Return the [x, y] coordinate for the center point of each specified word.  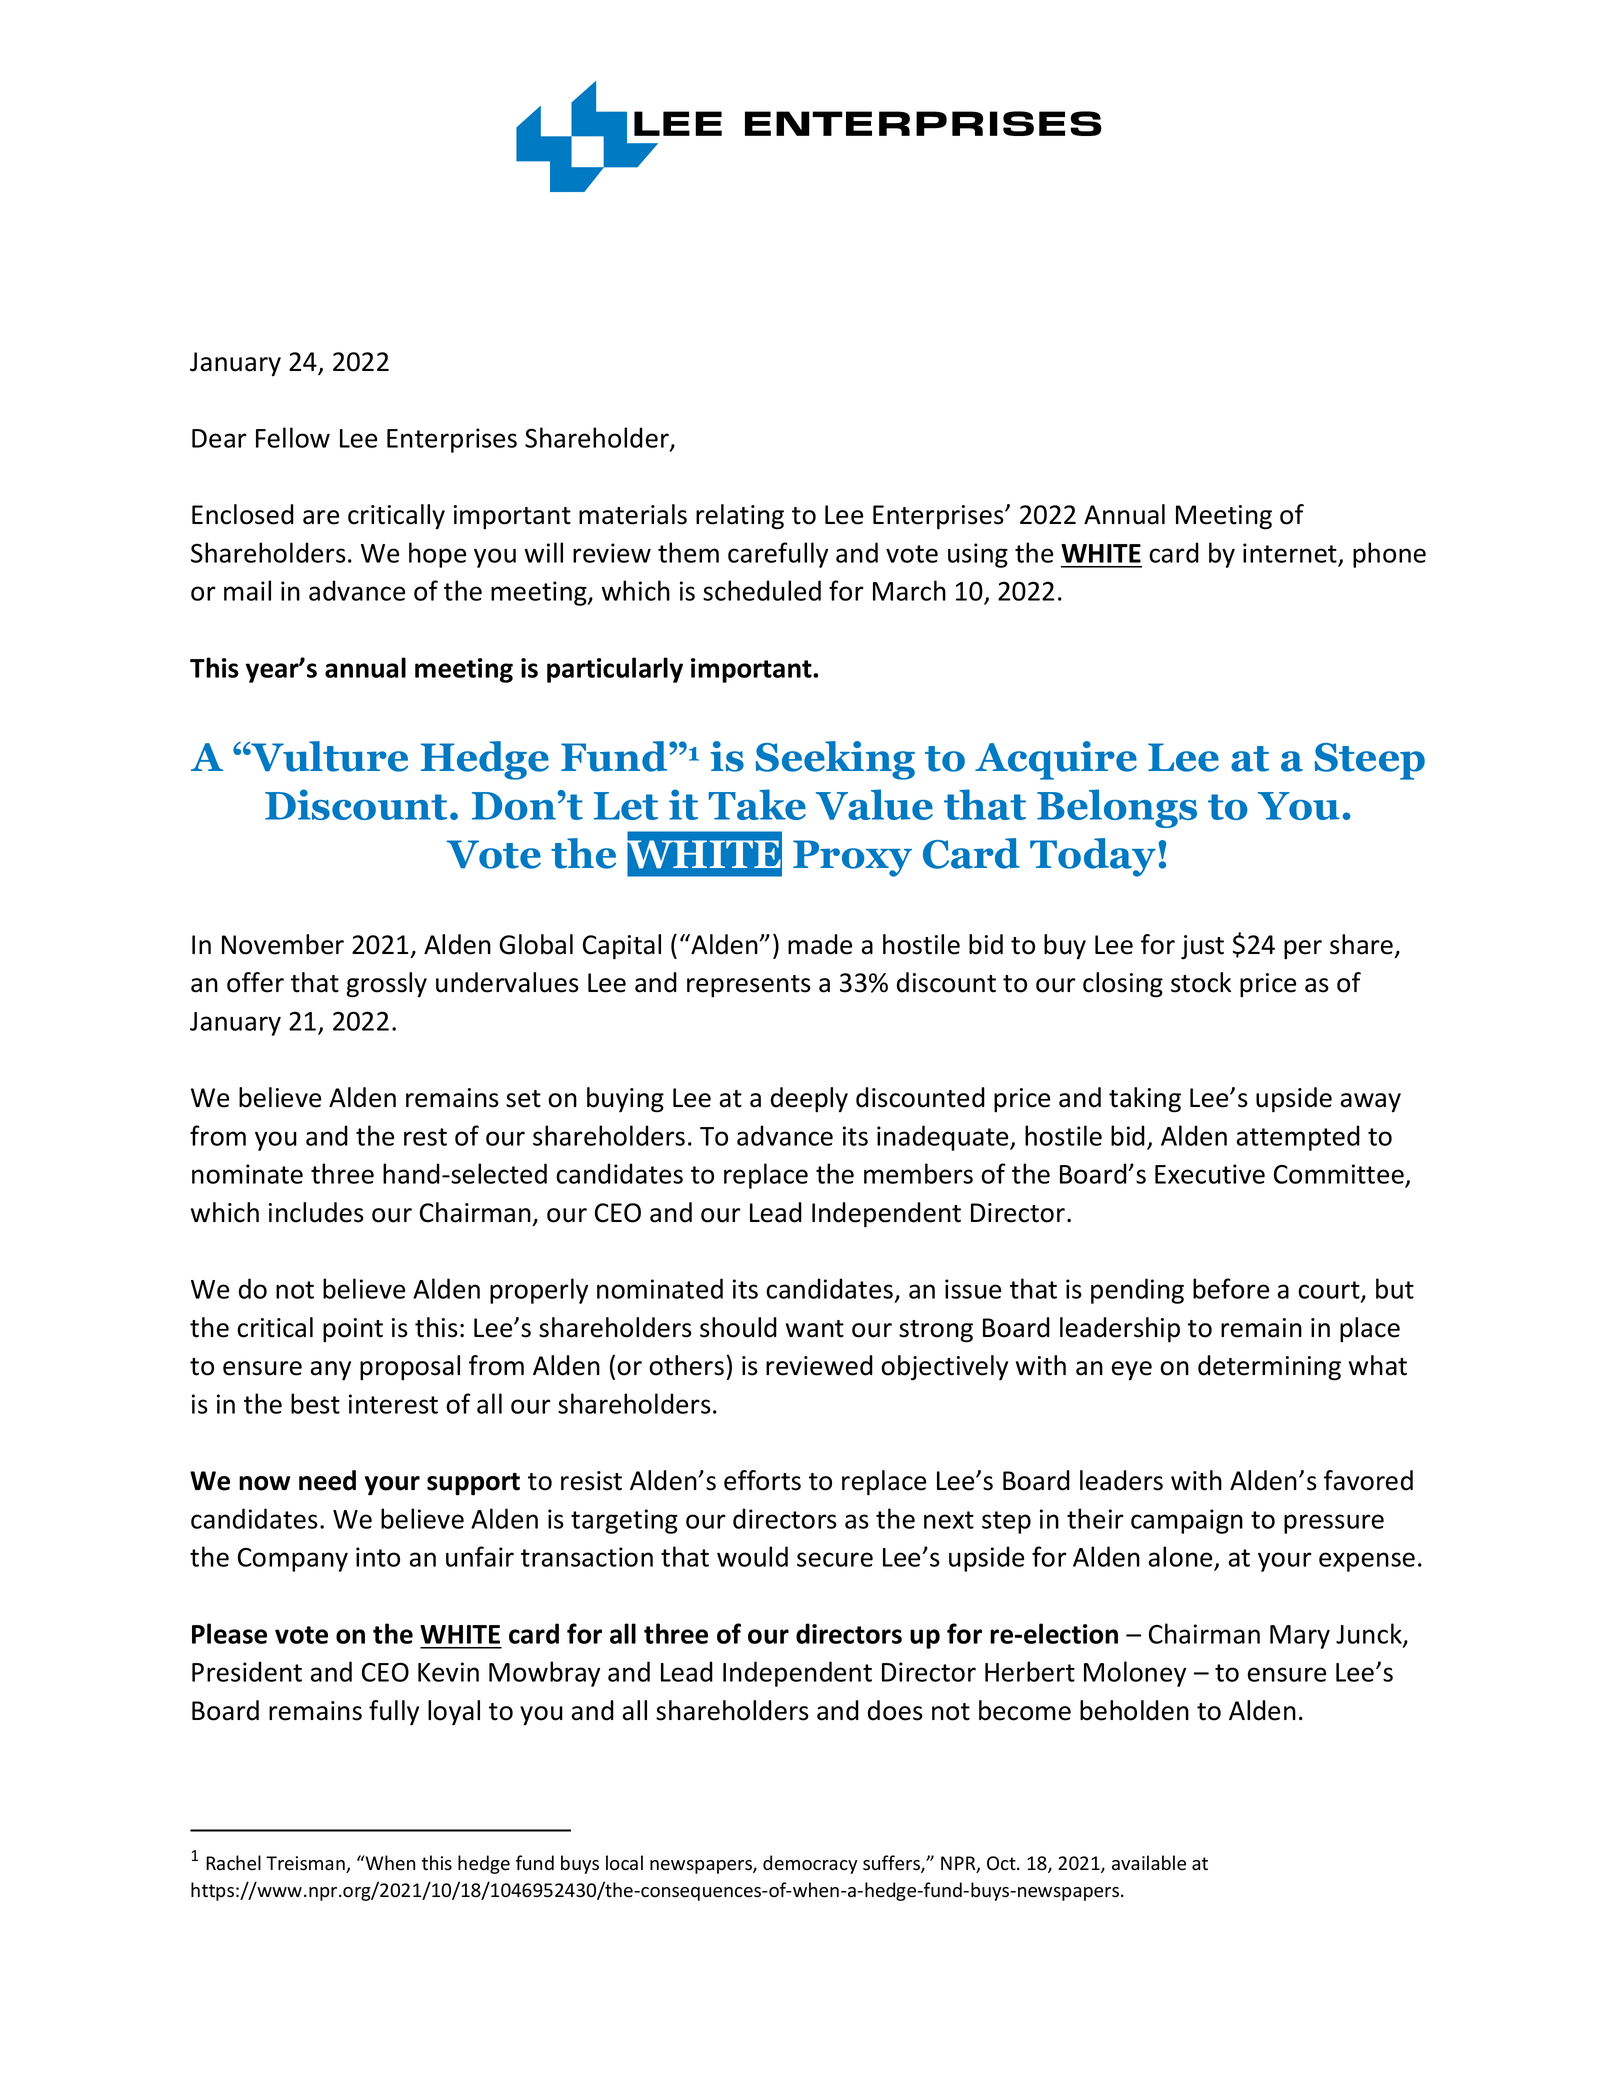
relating [740, 517]
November [283, 944]
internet [1290, 553]
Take [757, 804]
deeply [809, 1100]
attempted [1298, 1138]
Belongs [1117, 808]
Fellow [293, 437]
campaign [1187, 1521]
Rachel [233, 1863]
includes [316, 1212]
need [327, 1480]
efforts [762, 1480]
